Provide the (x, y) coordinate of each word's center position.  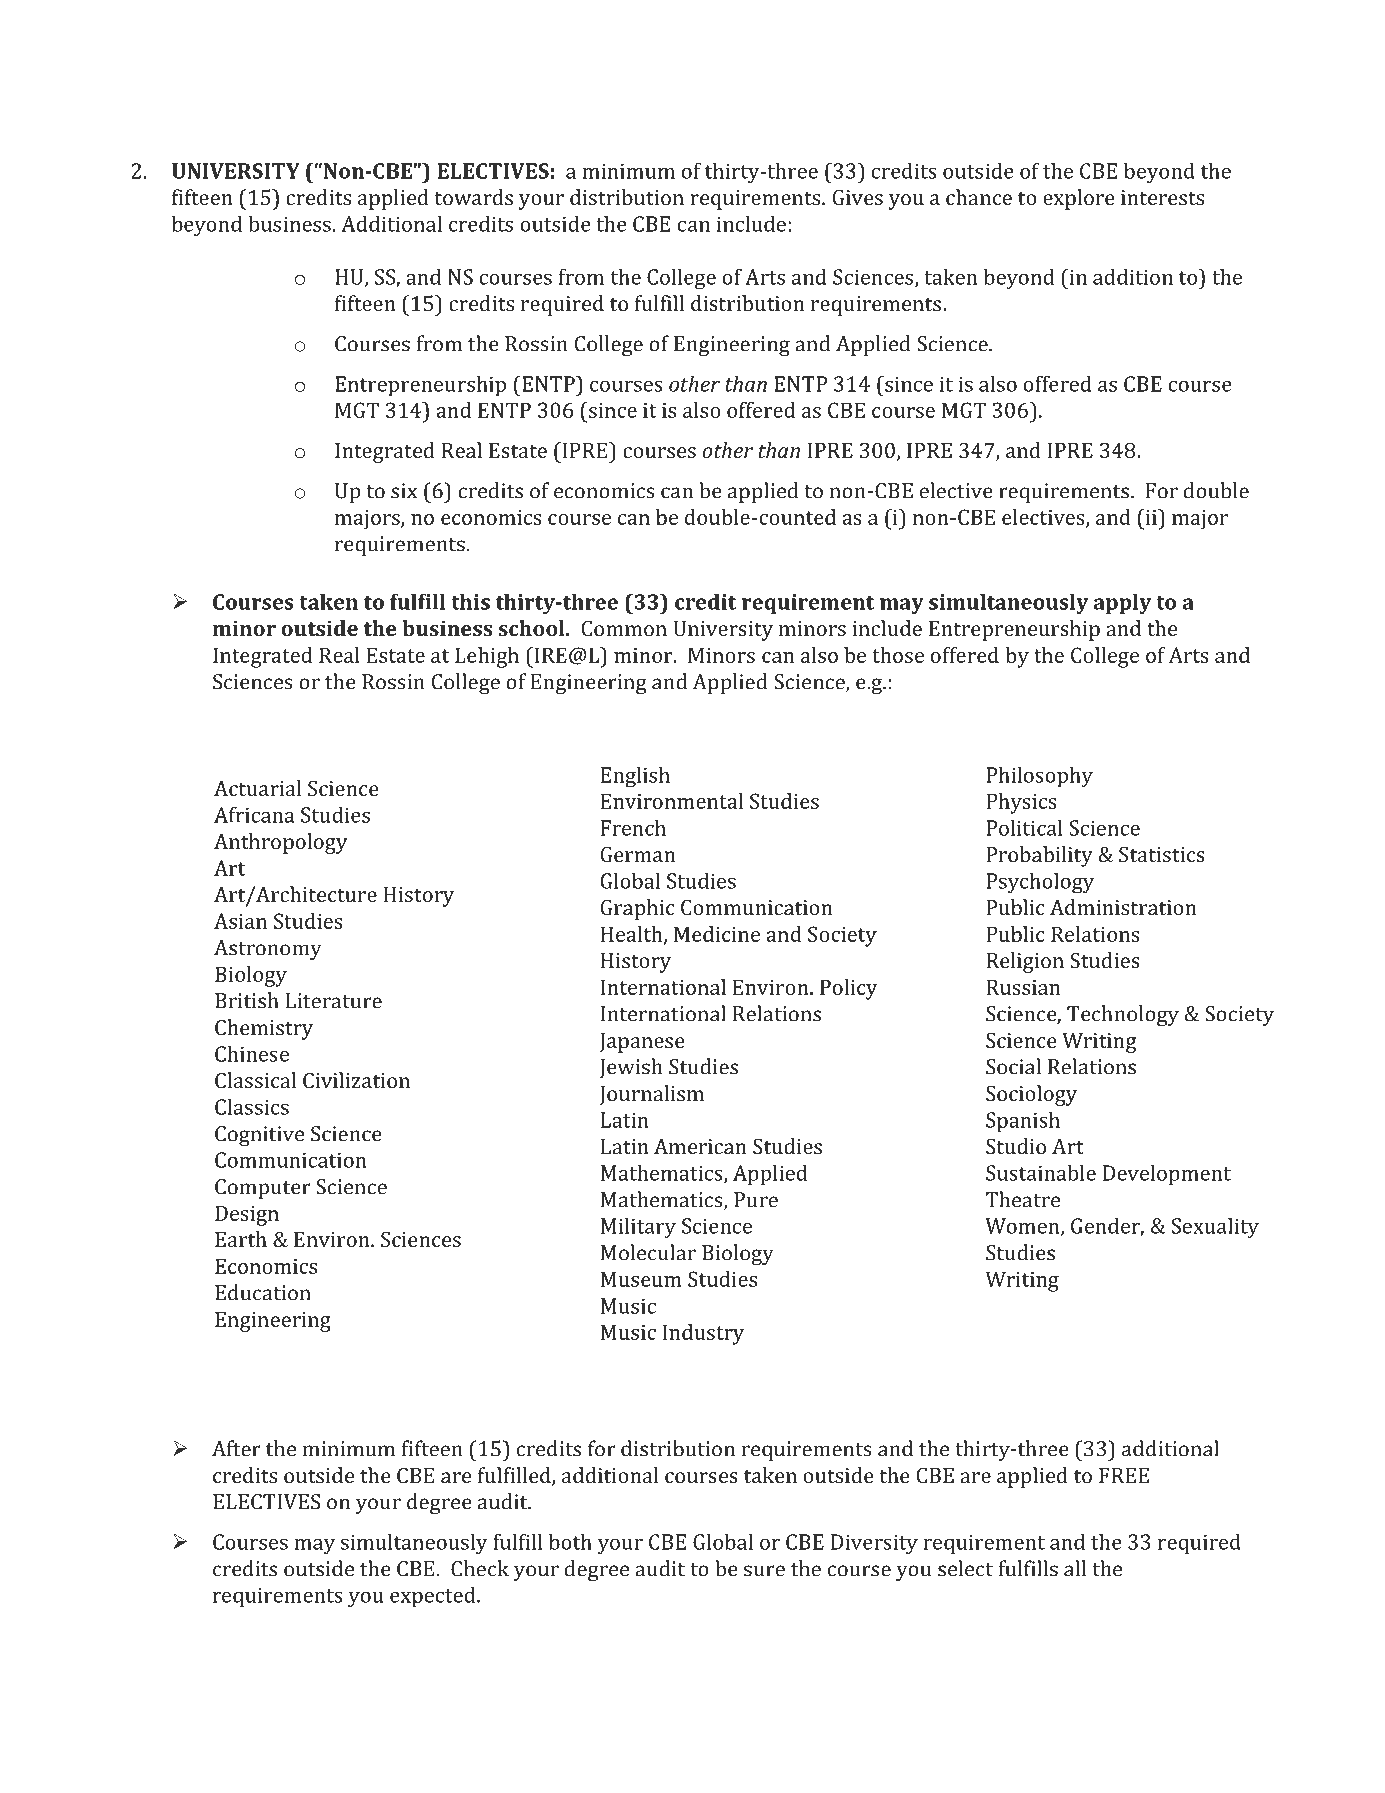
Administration (1123, 907)
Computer (263, 1189)
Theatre (1023, 1199)
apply (1122, 604)
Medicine (717, 934)
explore (1079, 199)
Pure (756, 1200)
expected (434, 1597)
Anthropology (281, 843)
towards (473, 197)
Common (624, 628)
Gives (858, 197)
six (404, 491)
